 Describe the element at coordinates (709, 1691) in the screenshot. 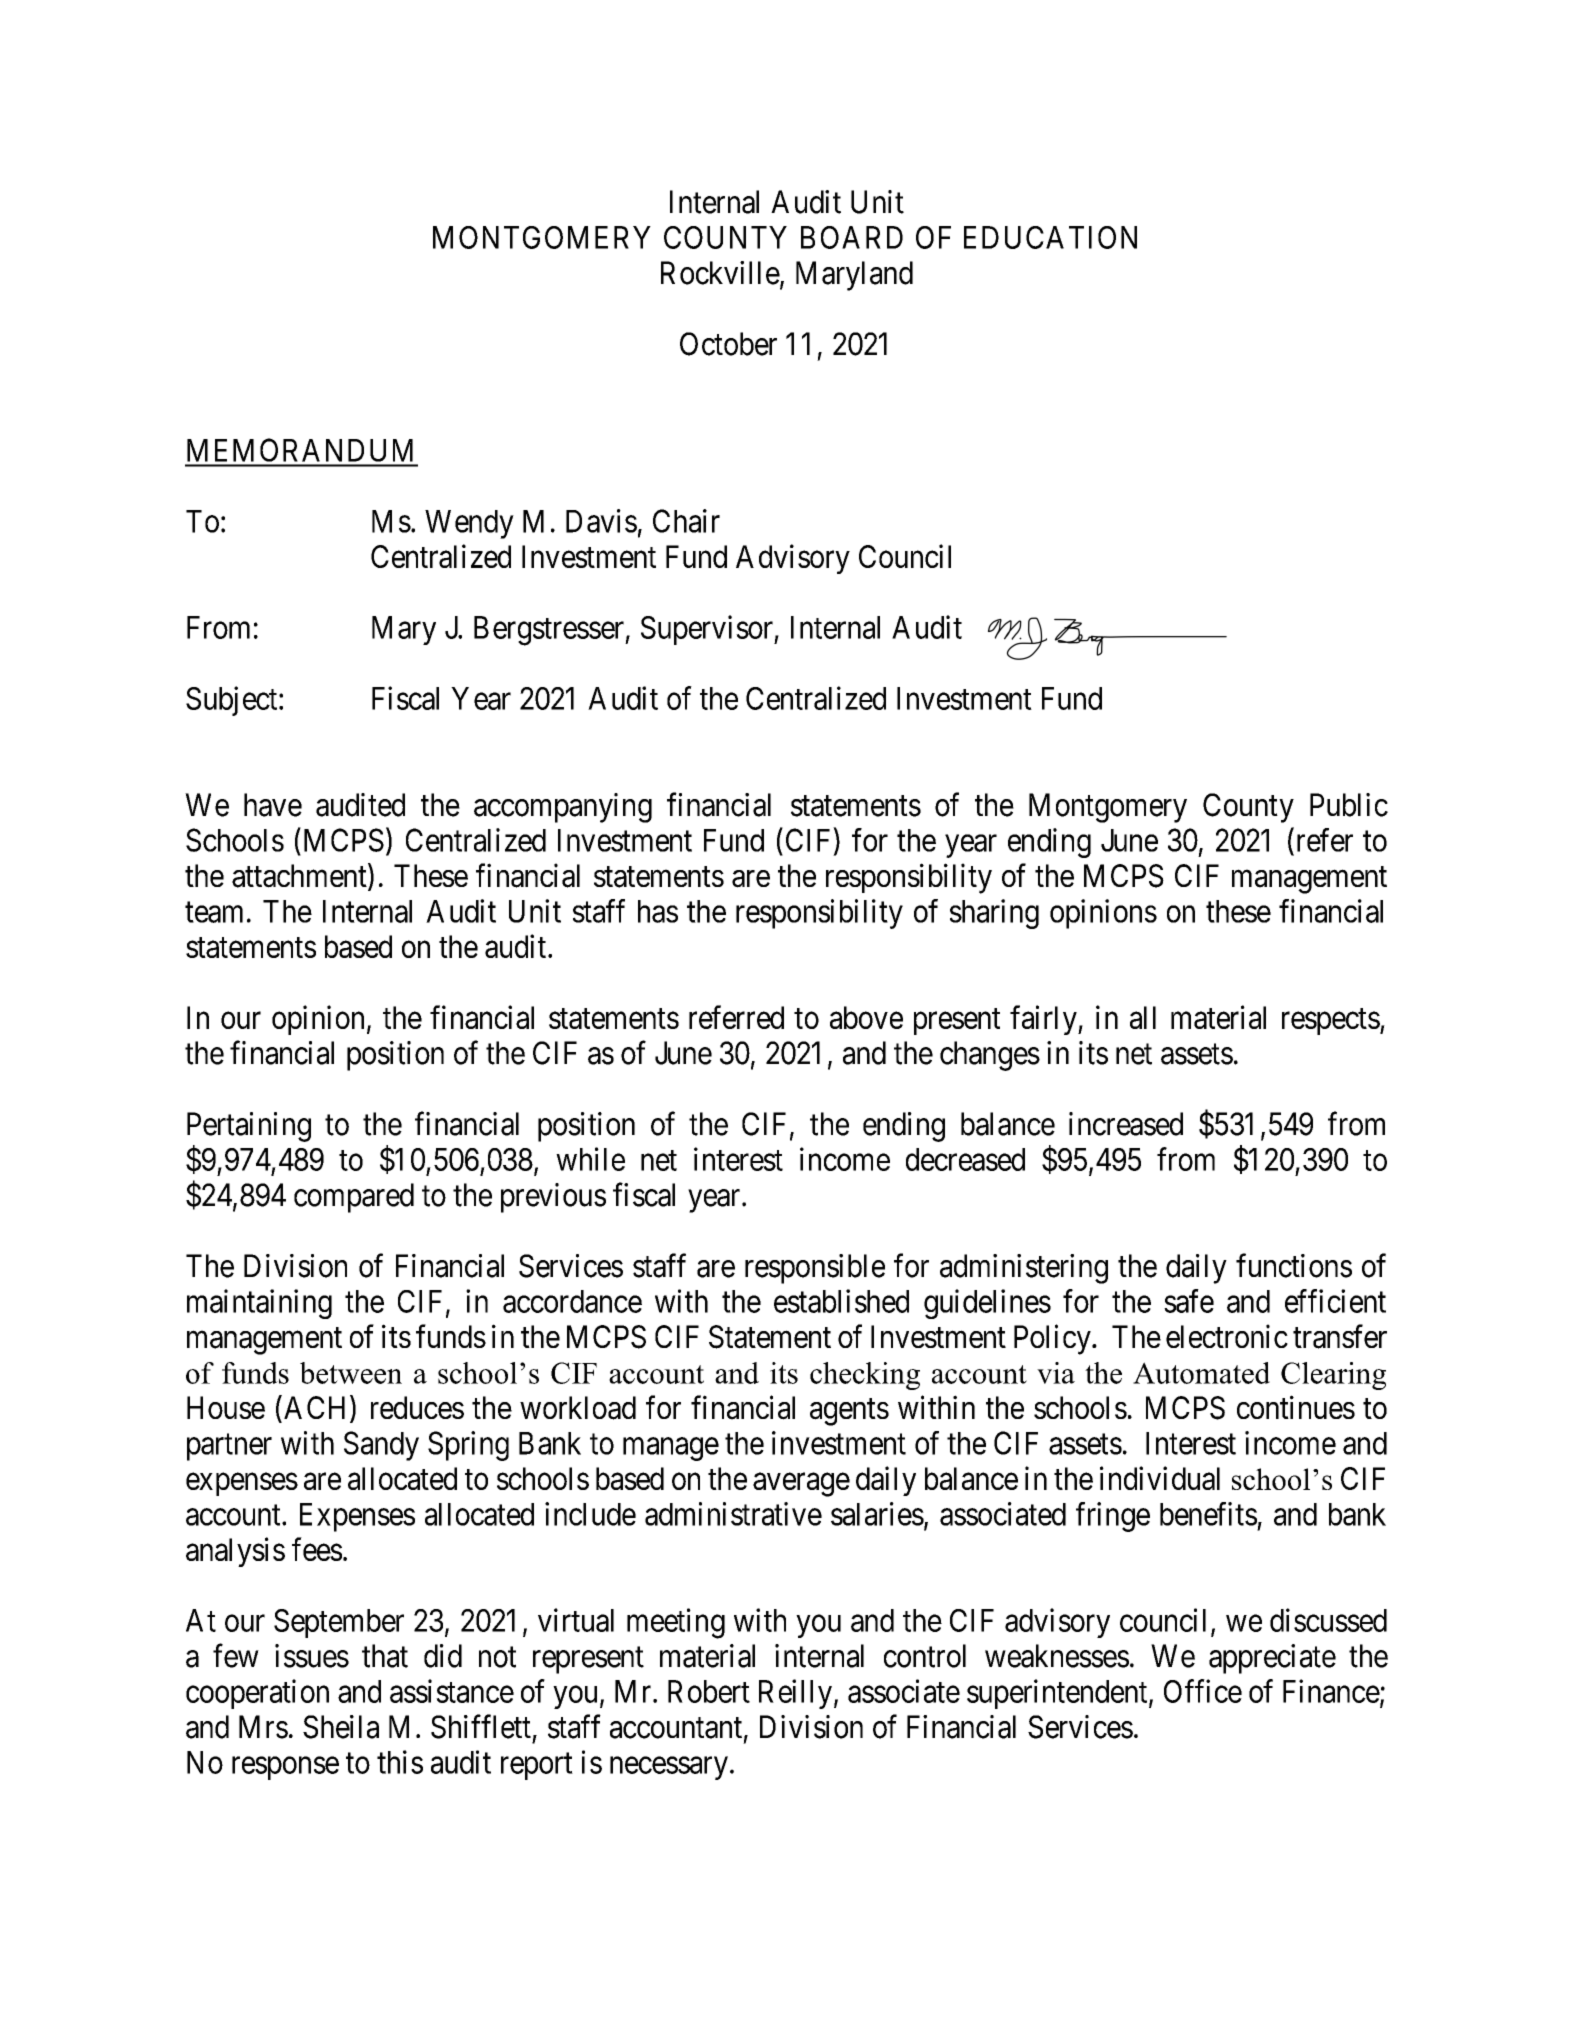

I see `Robert` at that location.
